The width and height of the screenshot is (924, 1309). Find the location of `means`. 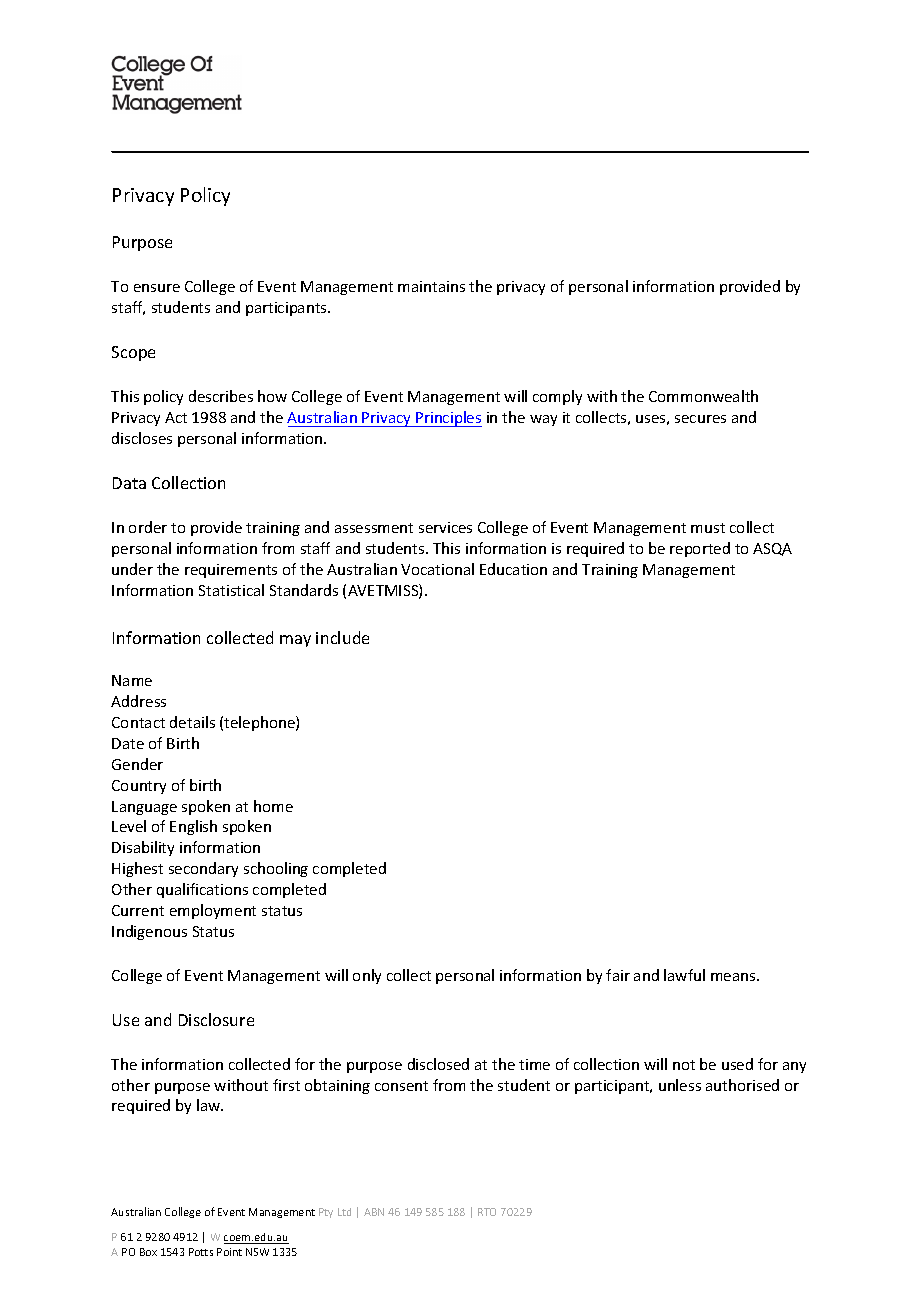

means is located at coordinates (734, 977).
